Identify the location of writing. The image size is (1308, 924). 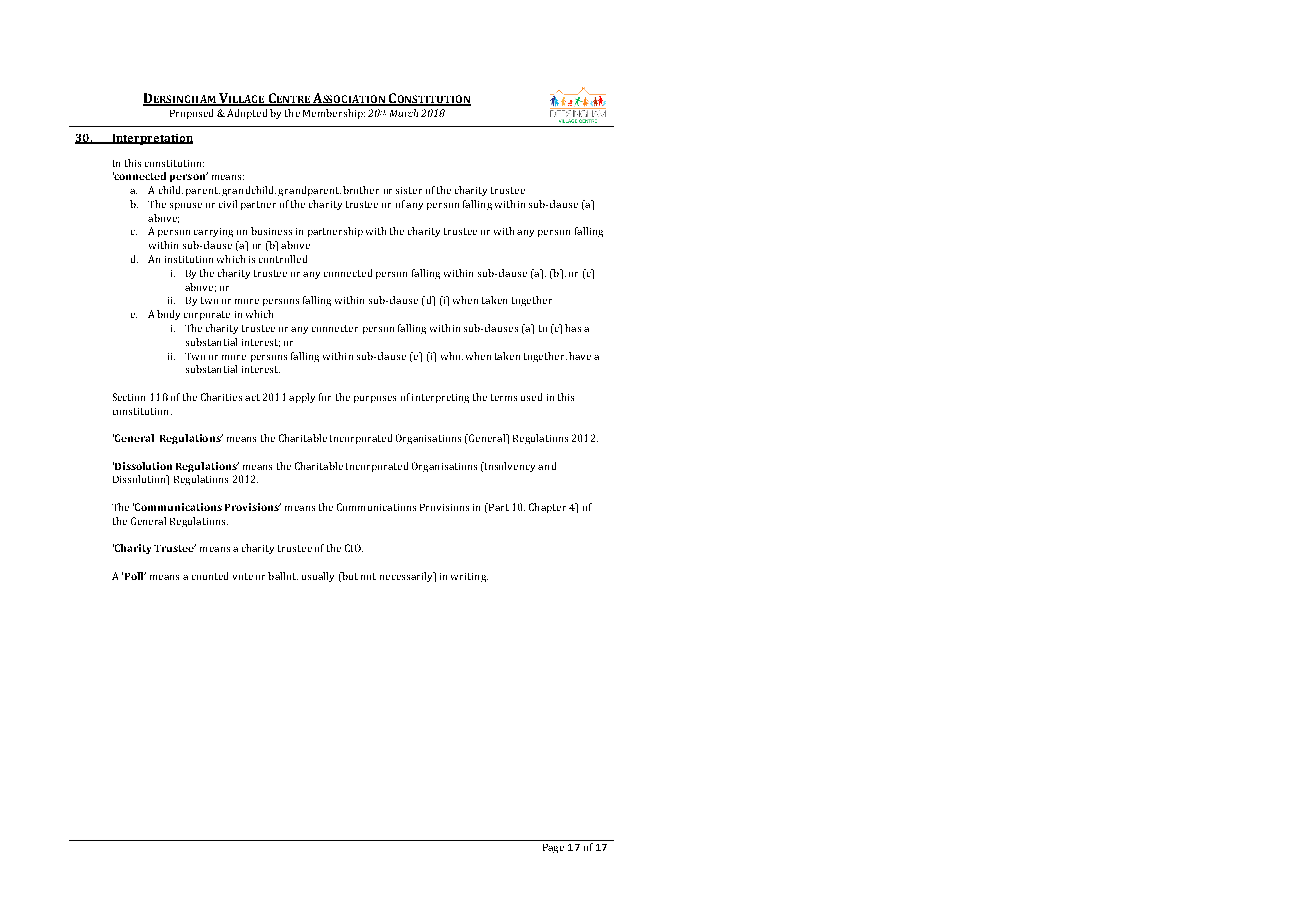
(469, 577).
